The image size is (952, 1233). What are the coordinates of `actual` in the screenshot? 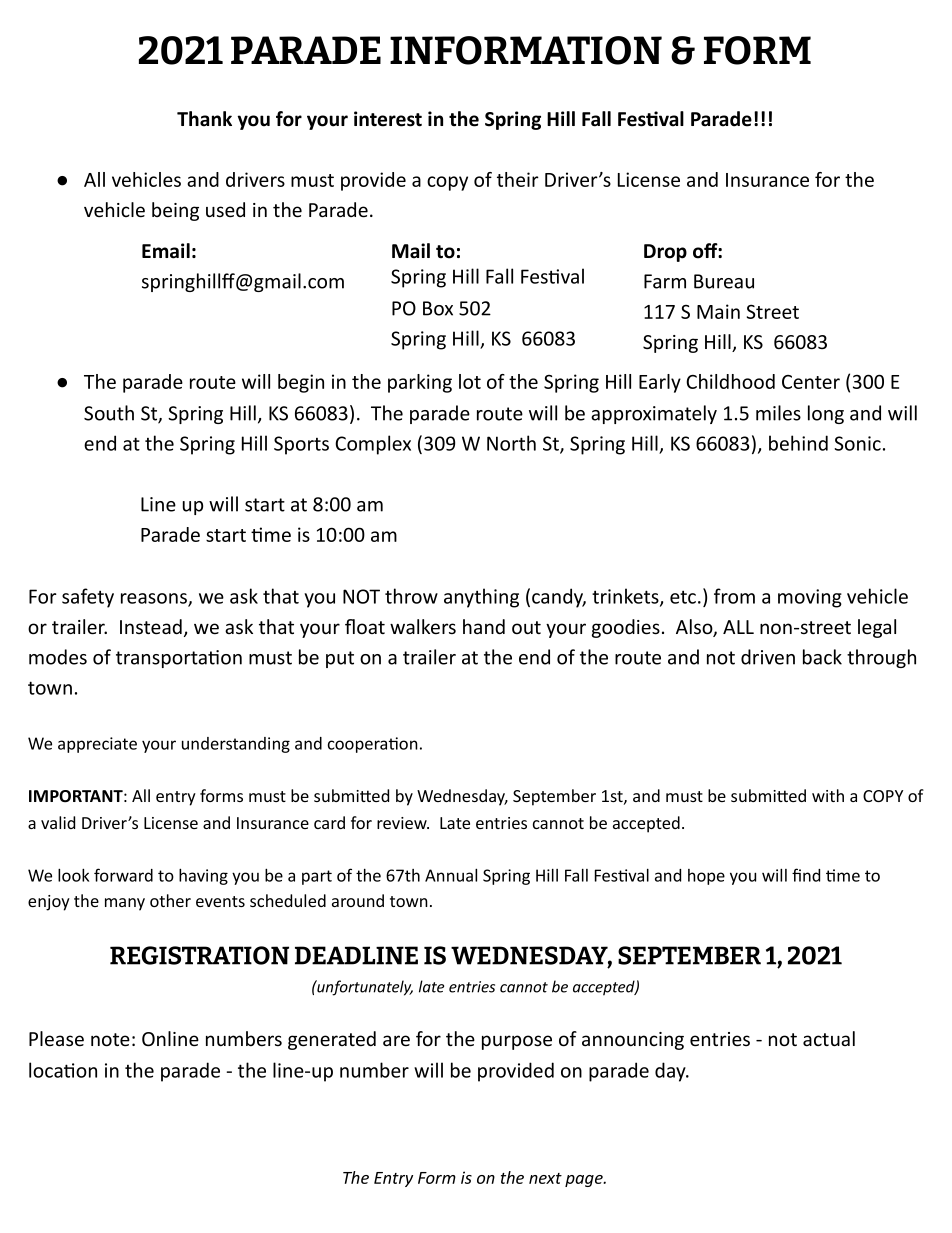 It's located at (829, 1038).
